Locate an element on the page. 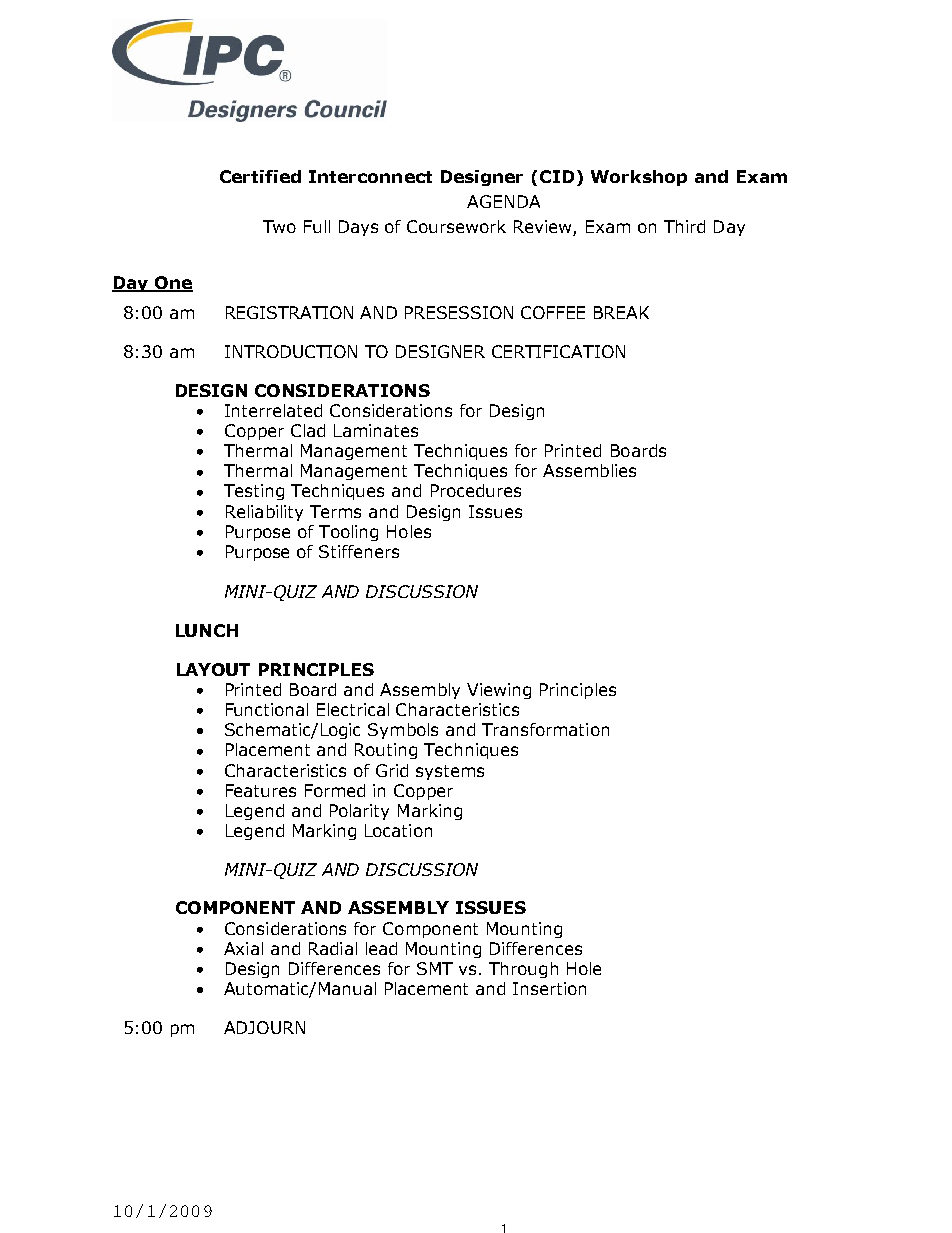  Procedures is located at coordinates (476, 490).
